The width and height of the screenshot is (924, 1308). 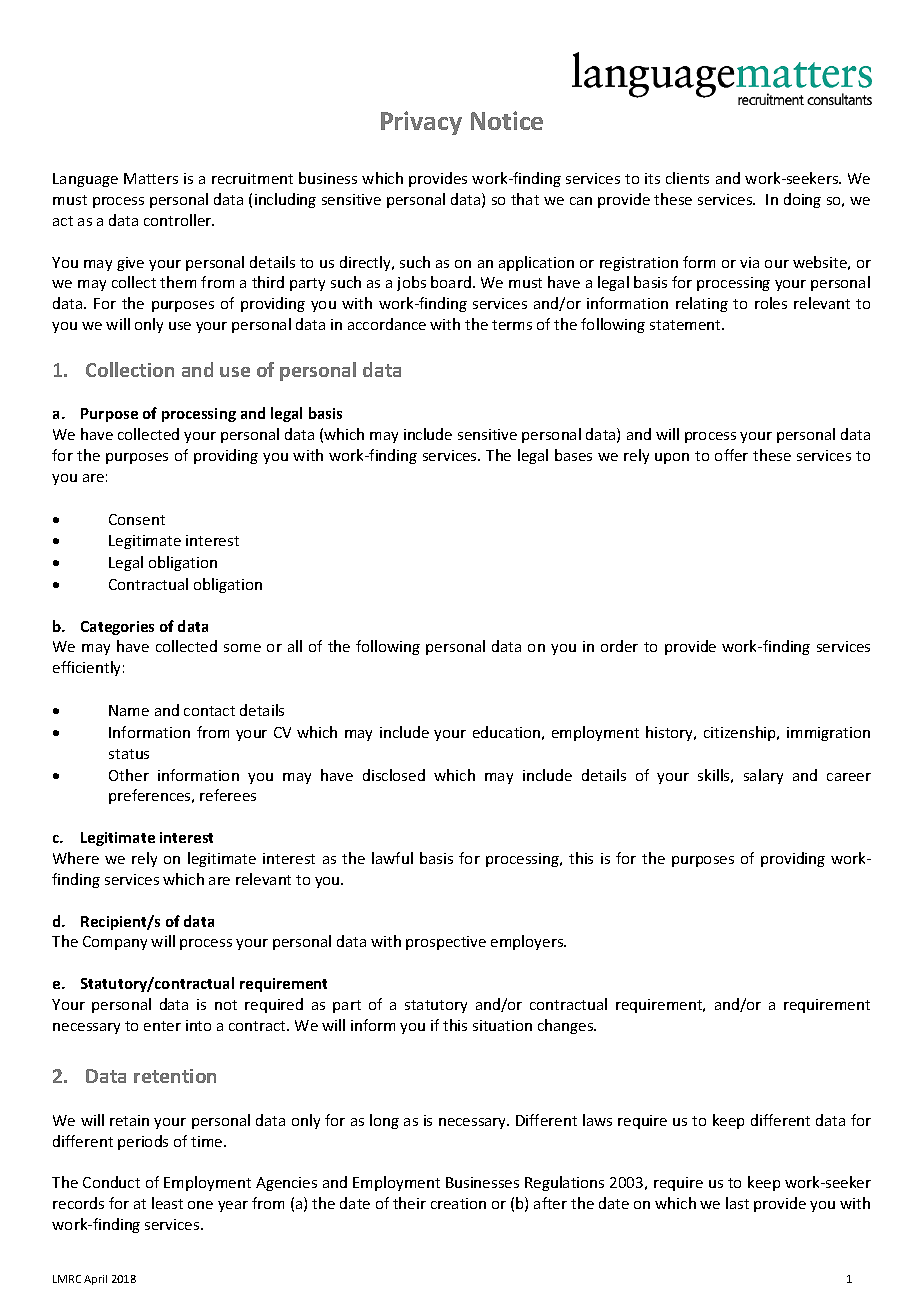 What do you see at coordinates (151, 178) in the screenshot?
I see `Matters` at bounding box center [151, 178].
